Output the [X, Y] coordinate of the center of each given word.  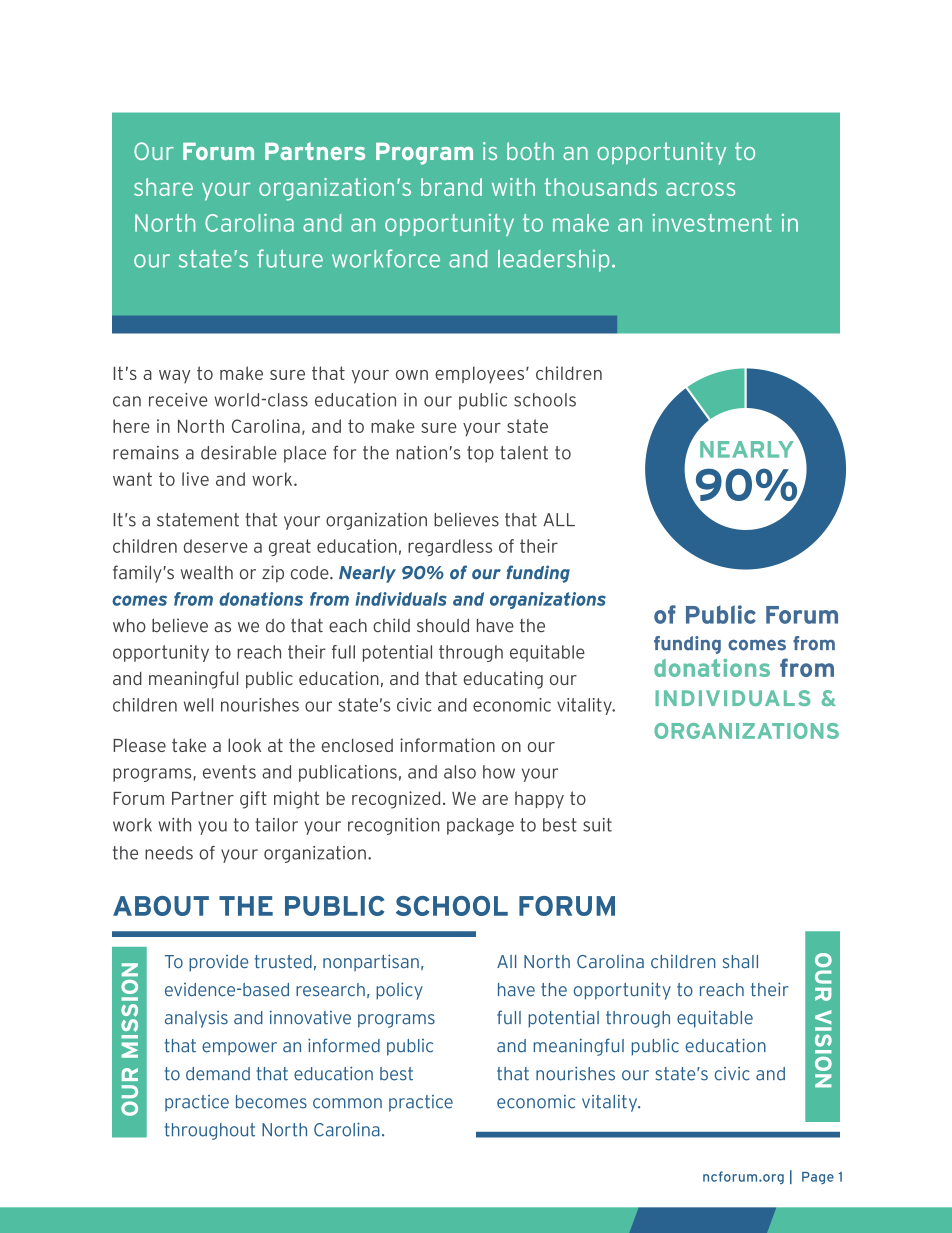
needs [169, 853]
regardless [450, 547]
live [195, 479]
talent [524, 453]
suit [597, 825]
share [163, 187]
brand [451, 187]
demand [218, 1074]
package [480, 826]
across [700, 189]
